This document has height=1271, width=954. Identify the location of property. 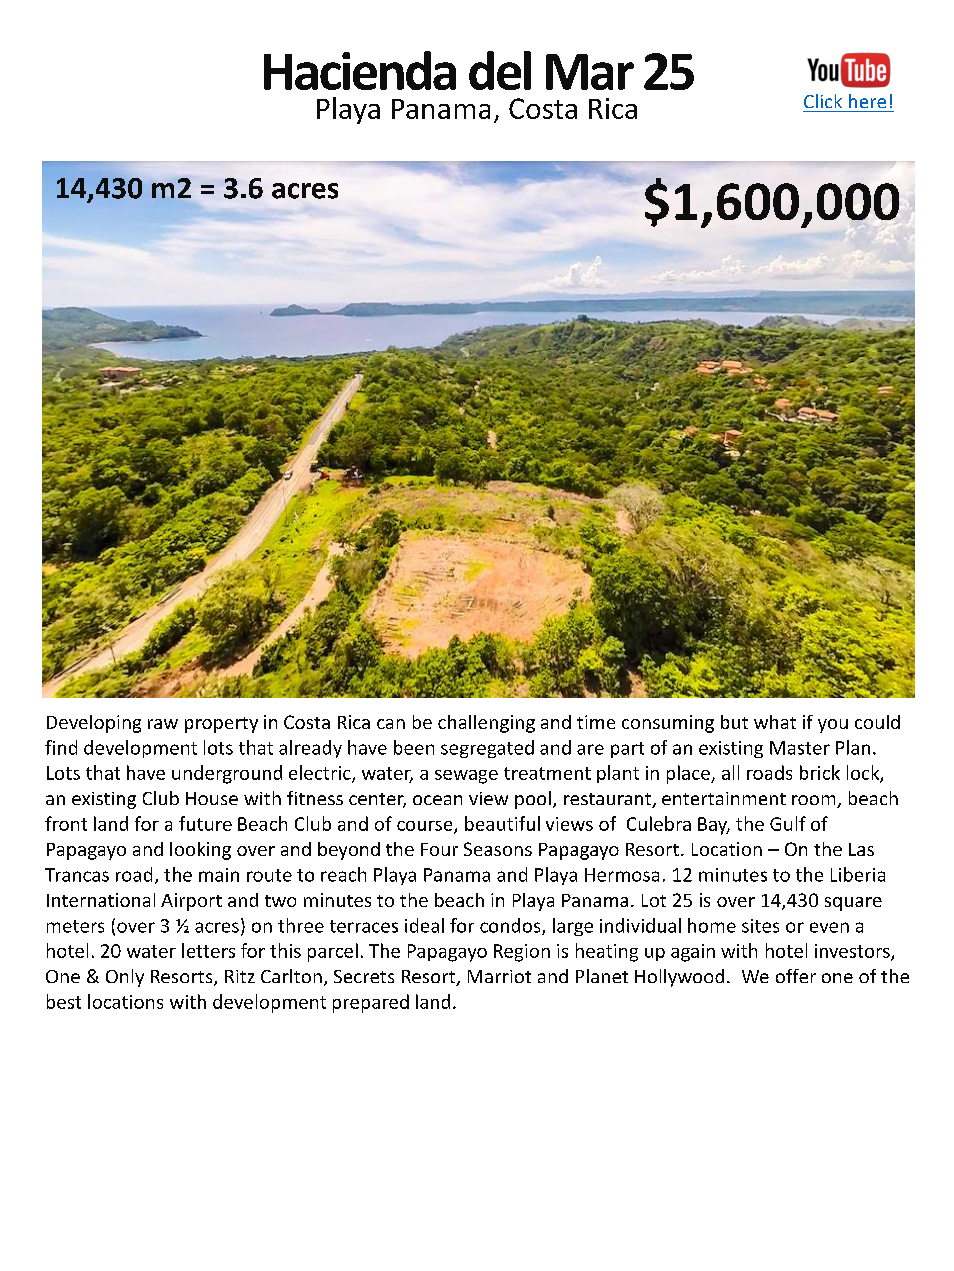
(221, 725).
